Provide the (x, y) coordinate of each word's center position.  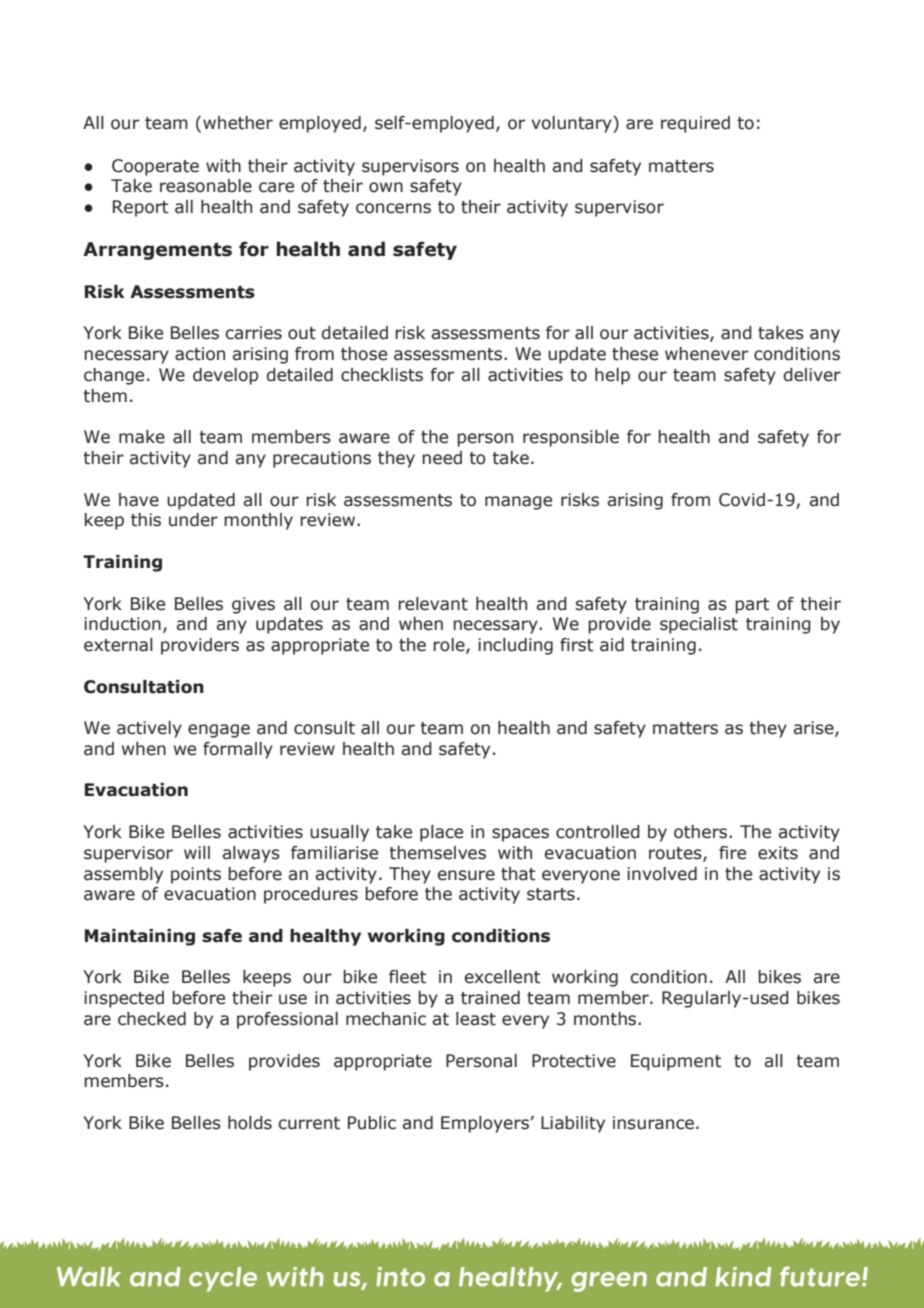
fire (732, 853)
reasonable (206, 186)
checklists (382, 375)
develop (225, 376)
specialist (699, 625)
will (197, 852)
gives (253, 605)
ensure (466, 875)
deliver (812, 375)
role (450, 646)
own (386, 187)
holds (250, 1123)
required (695, 124)
